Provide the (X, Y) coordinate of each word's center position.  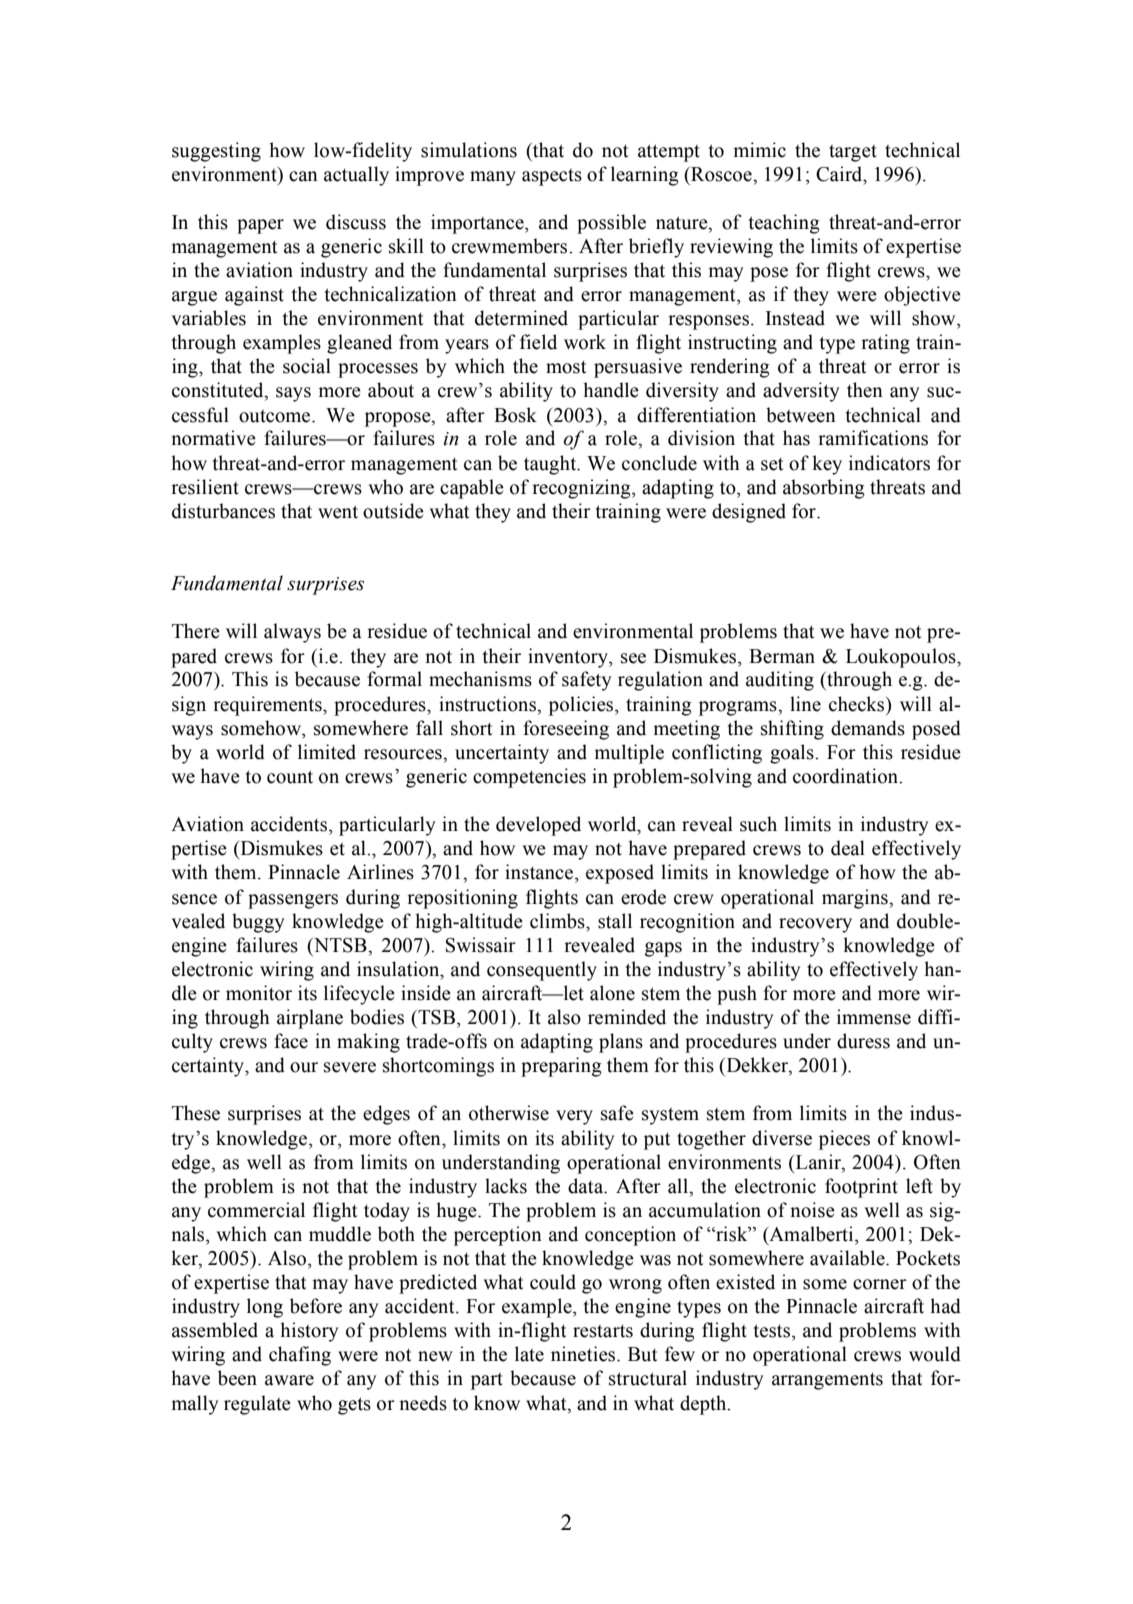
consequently (542, 971)
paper (260, 226)
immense (874, 1017)
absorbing (824, 489)
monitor (259, 993)
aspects (552, 177)
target (853, 153)
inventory (569, 658)
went (338, 512)
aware (289, 1380)
